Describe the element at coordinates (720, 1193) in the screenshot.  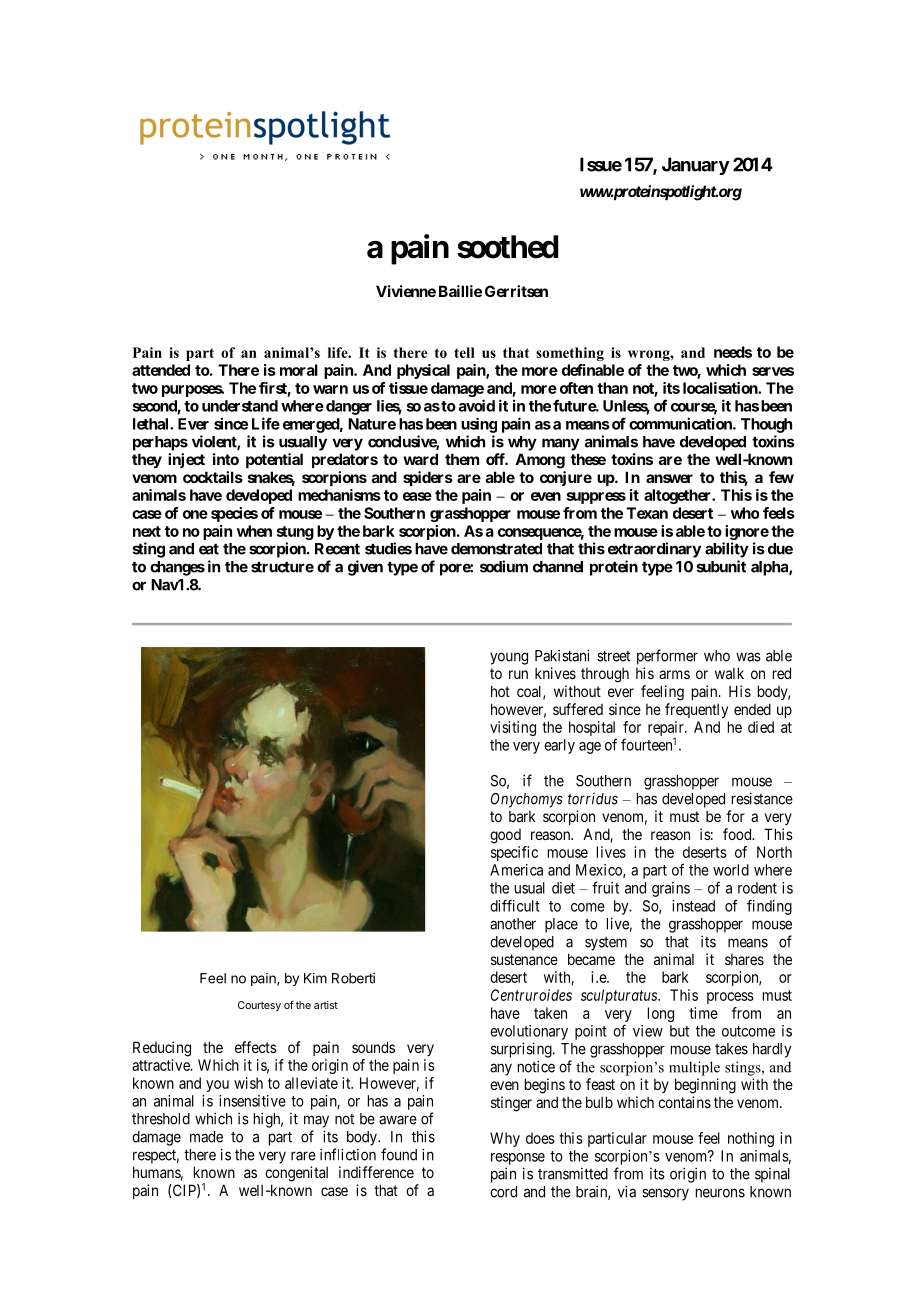
I see `neurons` at that location.
